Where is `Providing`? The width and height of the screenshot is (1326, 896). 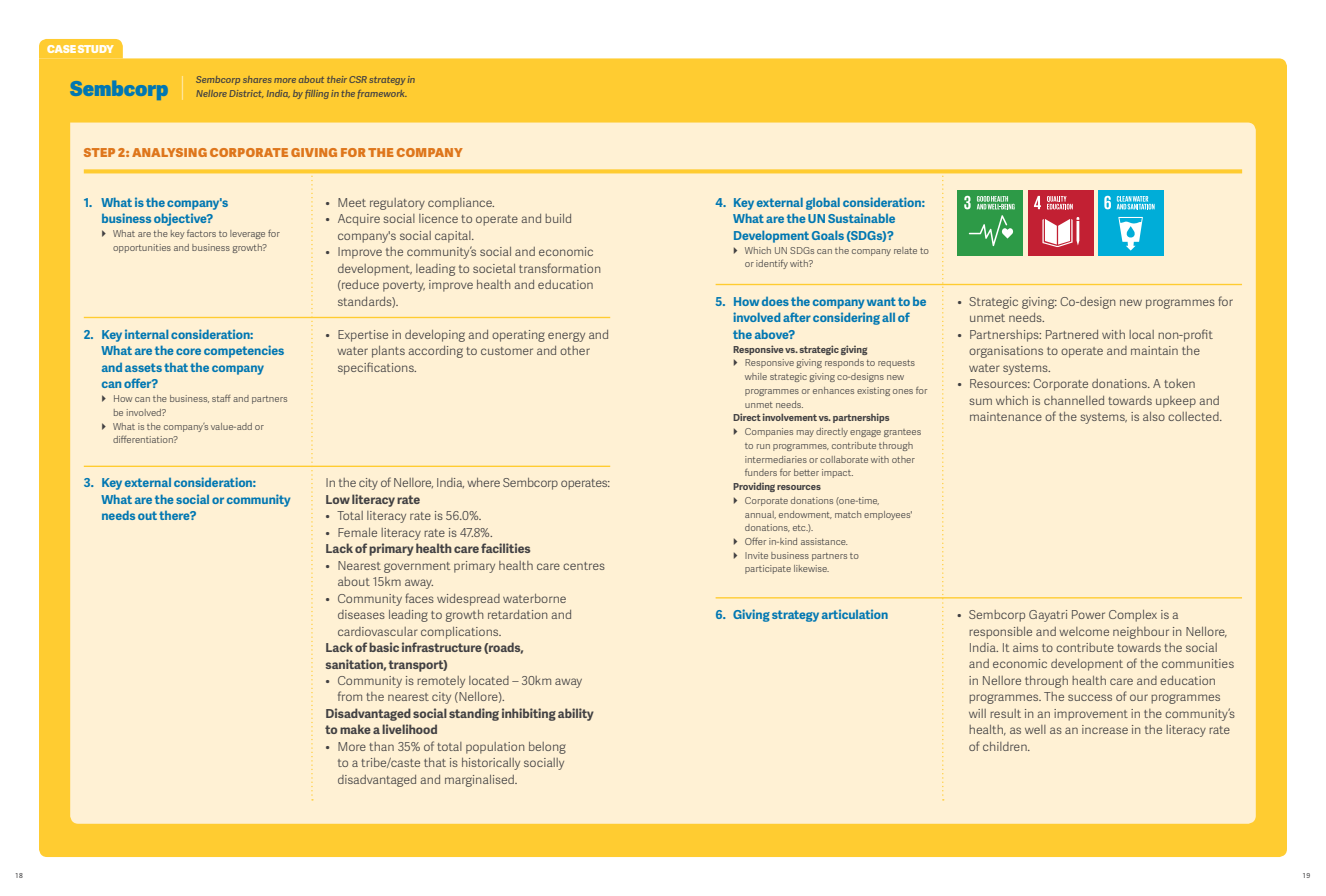
Providing is located at coordinates (754, 487).
